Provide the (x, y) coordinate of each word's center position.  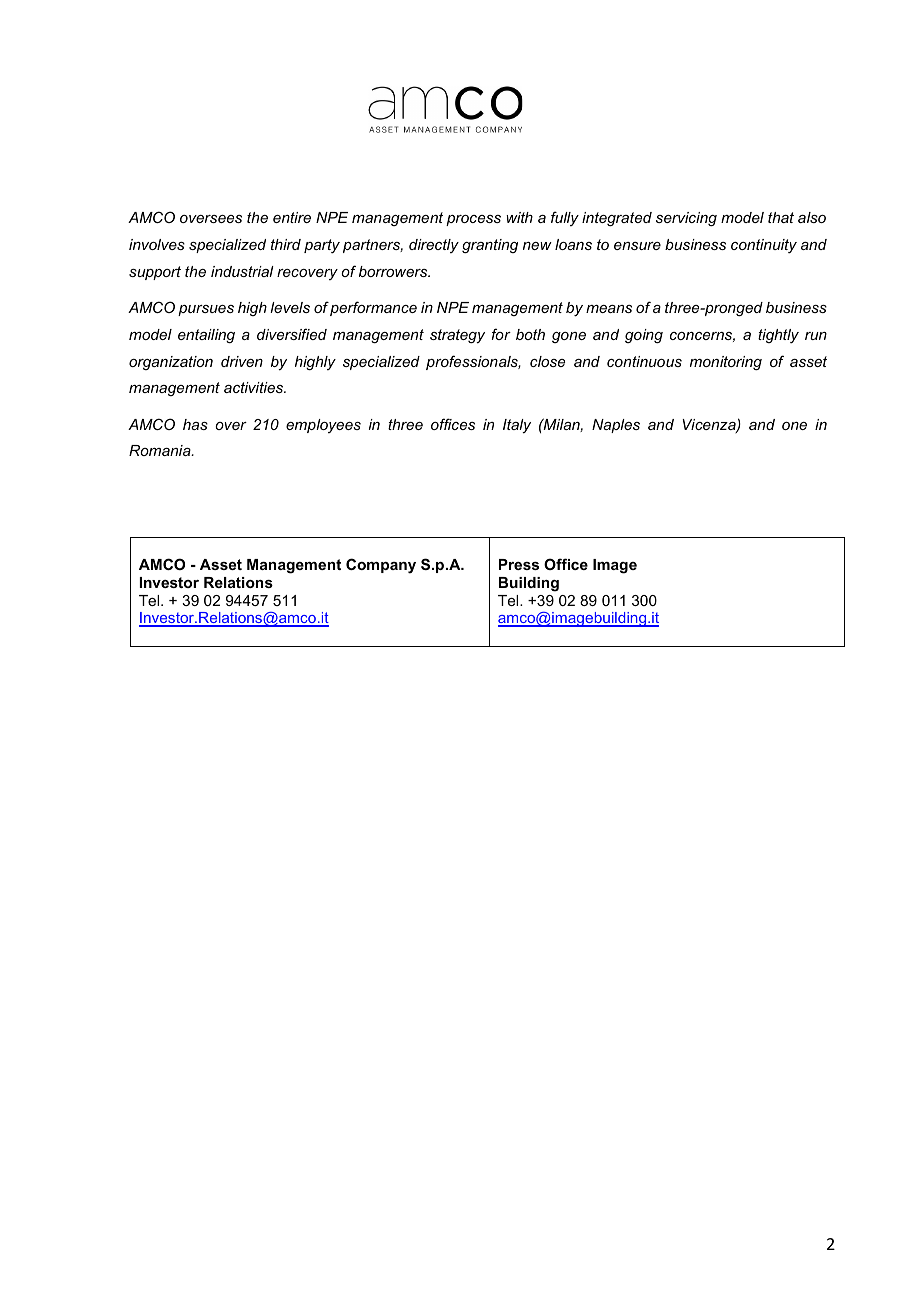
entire (292, 217)
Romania (161, 450)
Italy (517, 426)
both (530, 334)
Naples (616, 426)
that (781, 217)
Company (381, 566)
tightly (778, 336)
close (547, 361)
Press (519, 564)
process (473, 220)
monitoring (726, 363)
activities (254, 387)
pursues (206, 310)
